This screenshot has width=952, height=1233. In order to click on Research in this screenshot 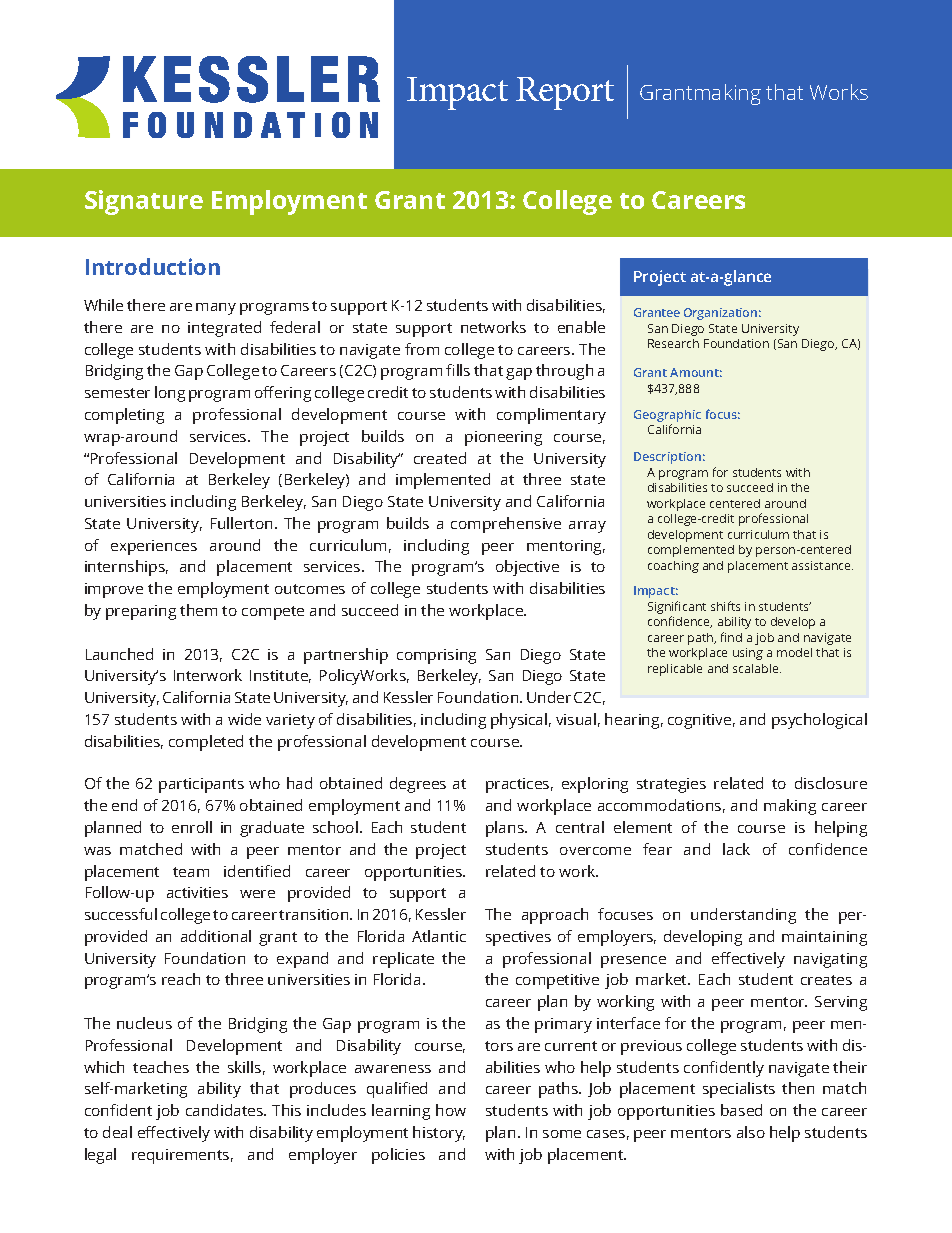, I will do `click(673, 343)`.
